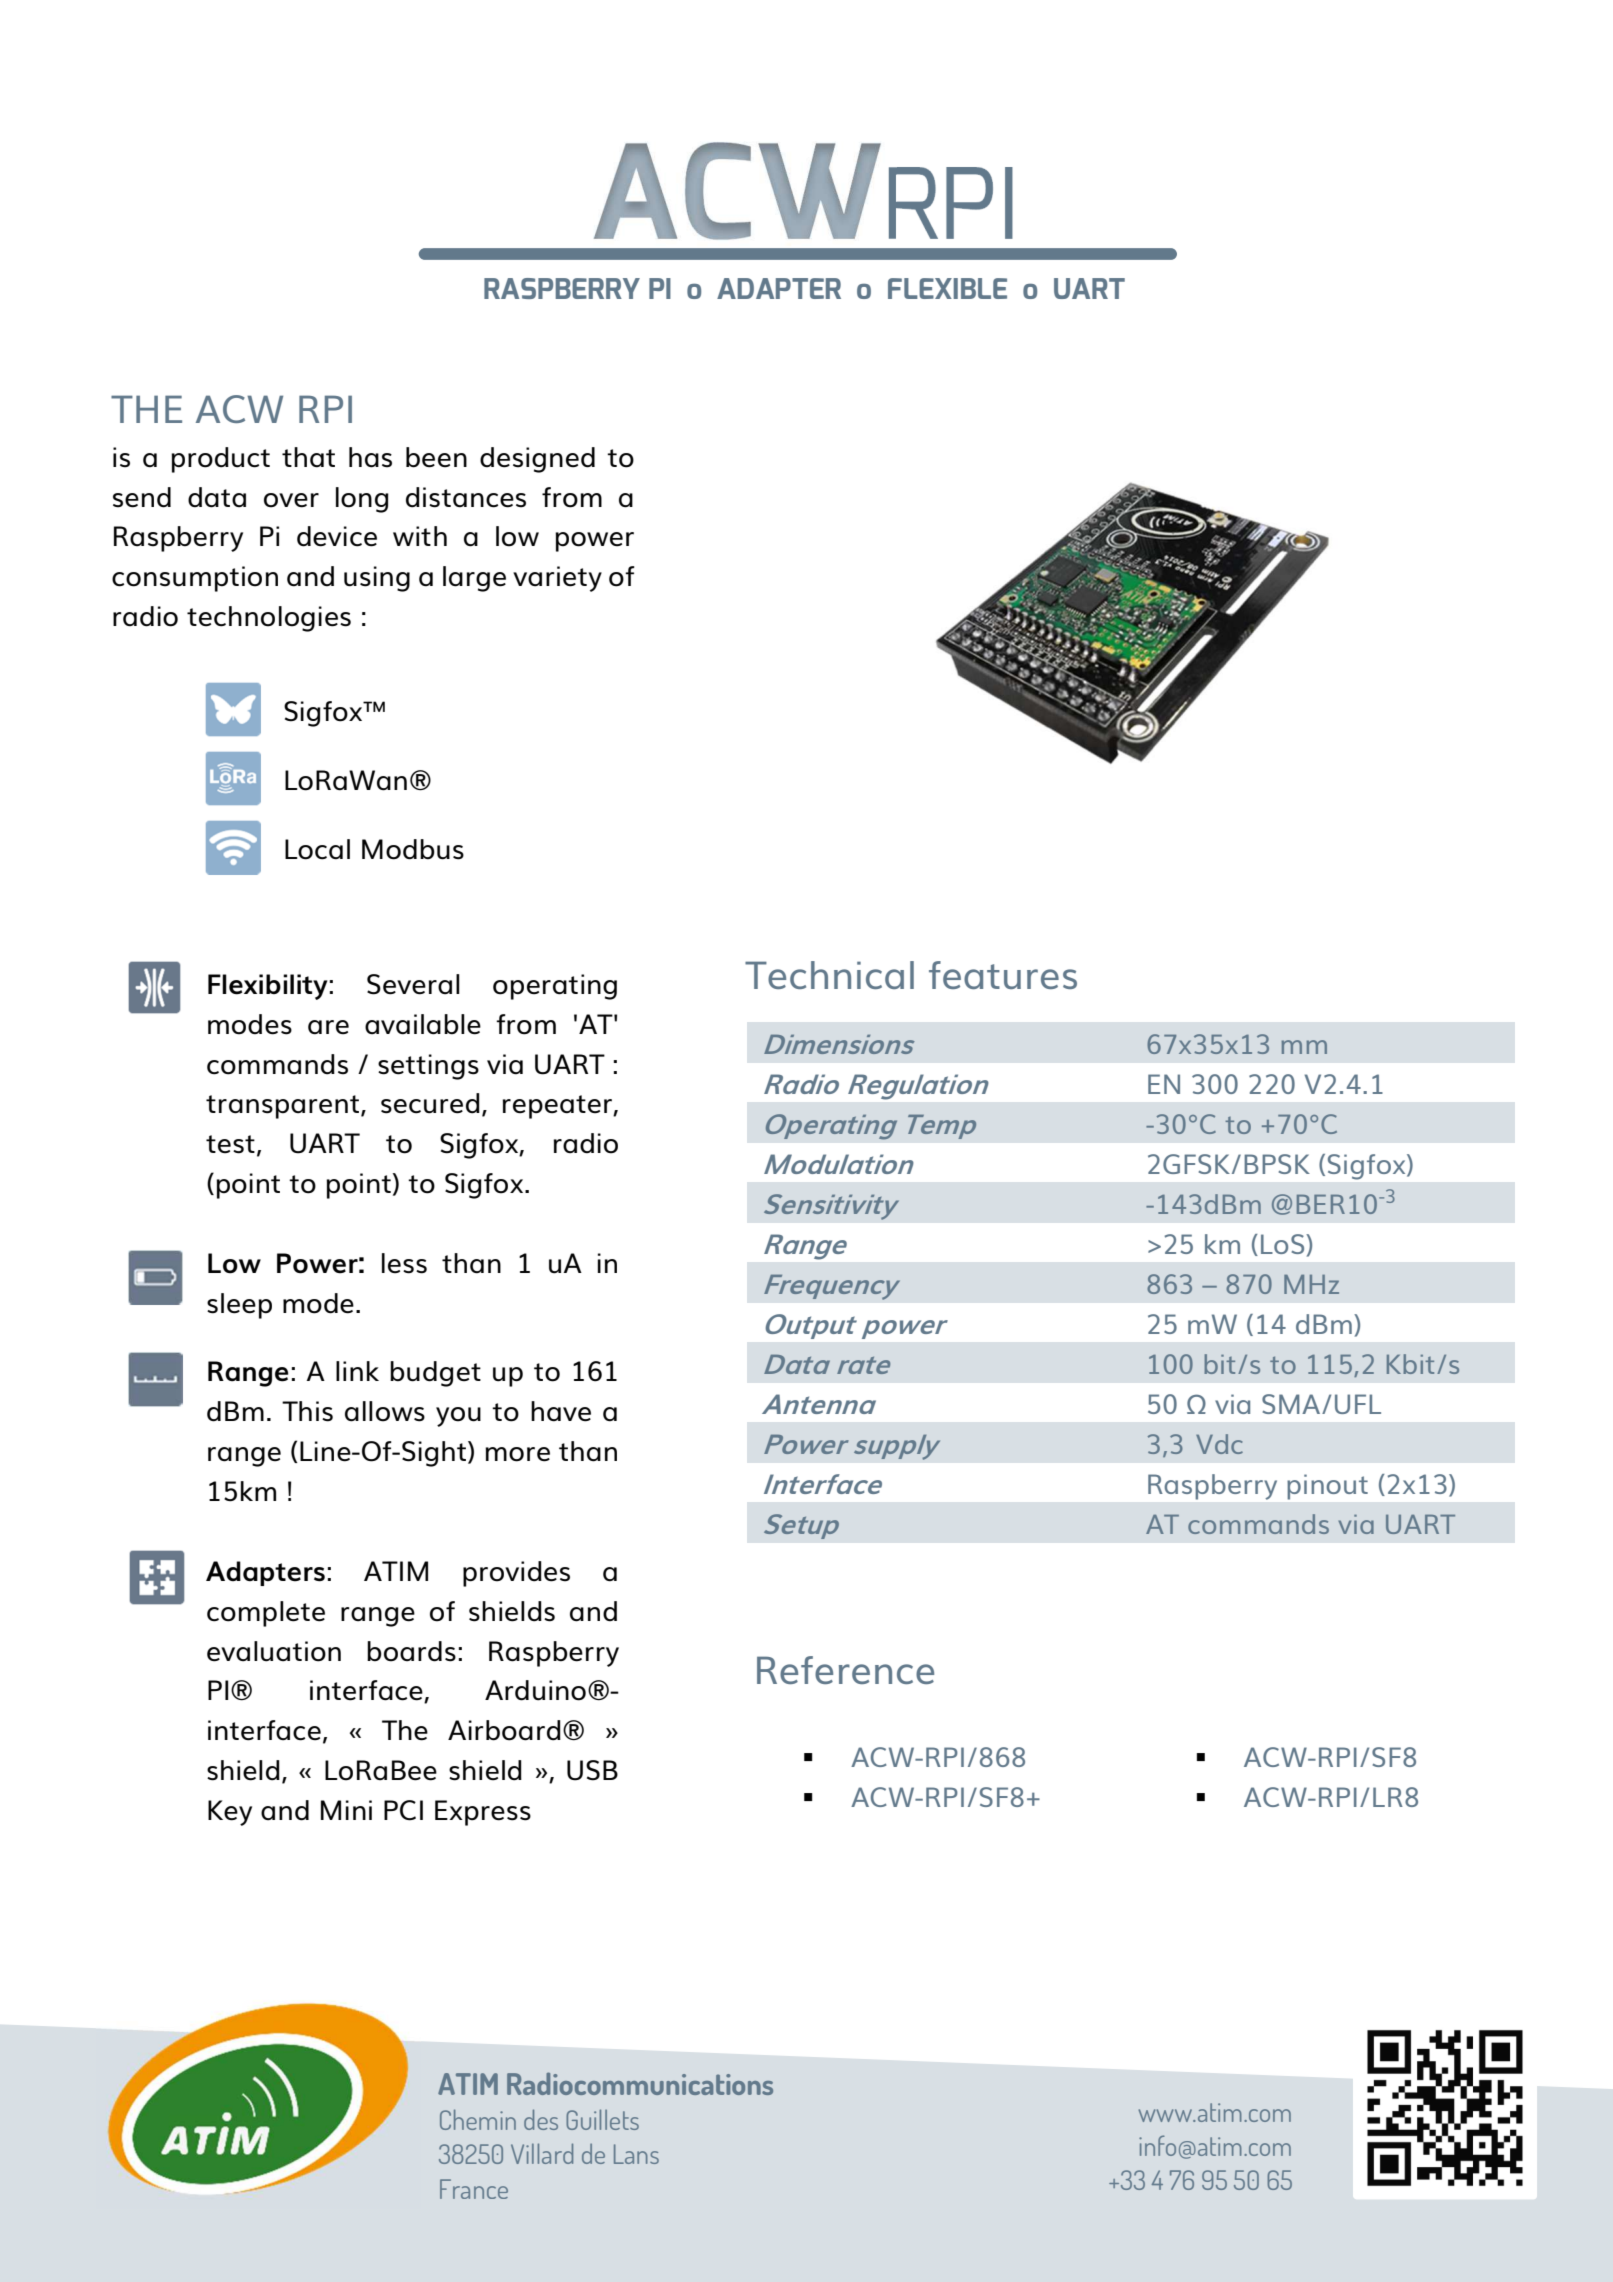  I want to click on FLEXIBLE, so click(947, 288).
